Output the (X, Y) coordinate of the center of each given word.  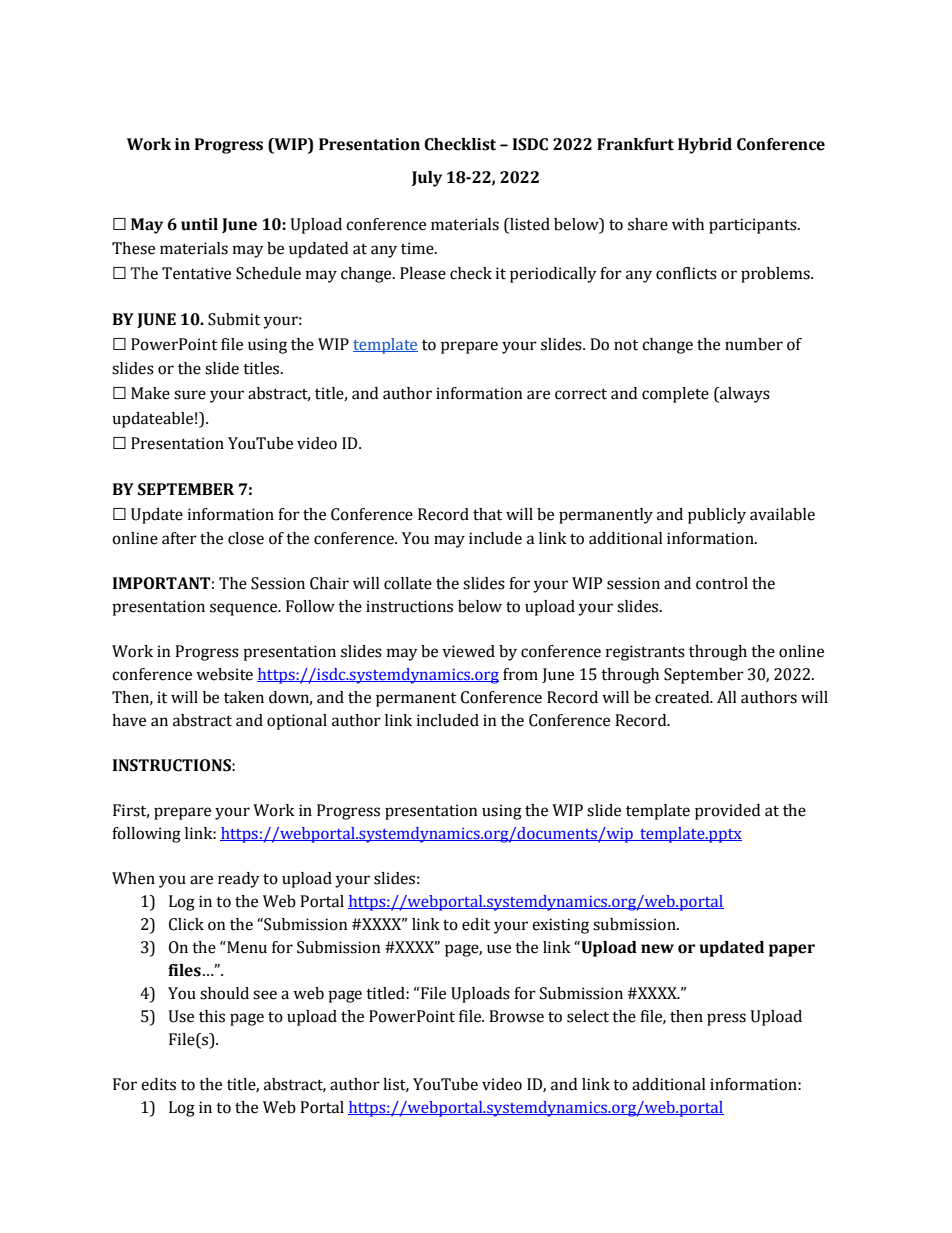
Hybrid (705, 146)
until (199, 224)
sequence (244, 609)
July (427, 179)
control (722, 583)
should (224, 993)
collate (408, 583)
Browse (516, 1016)
